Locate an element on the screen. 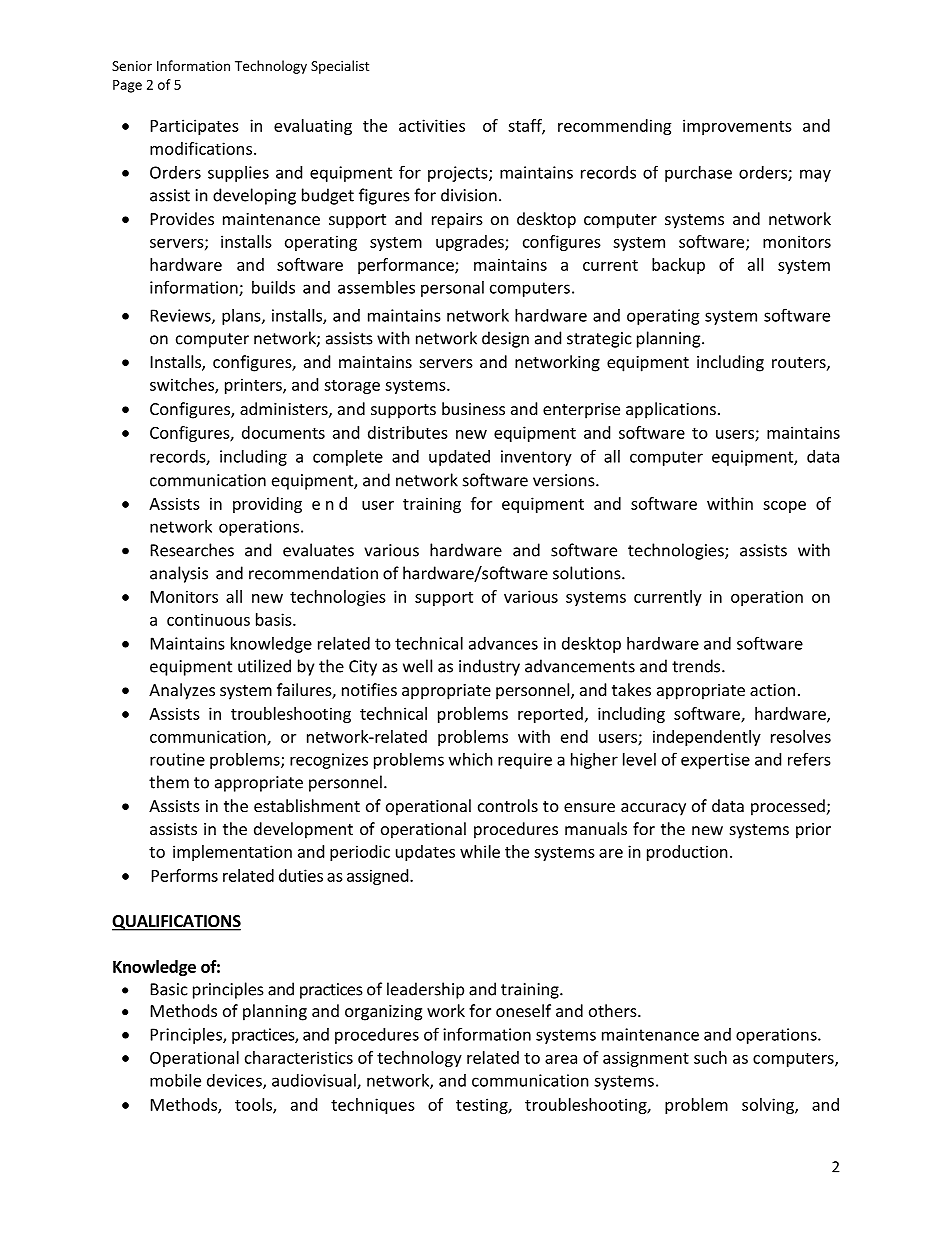 The height and width of the screenshot is (1233, 952). such is located at coordinates (710, 1057).
